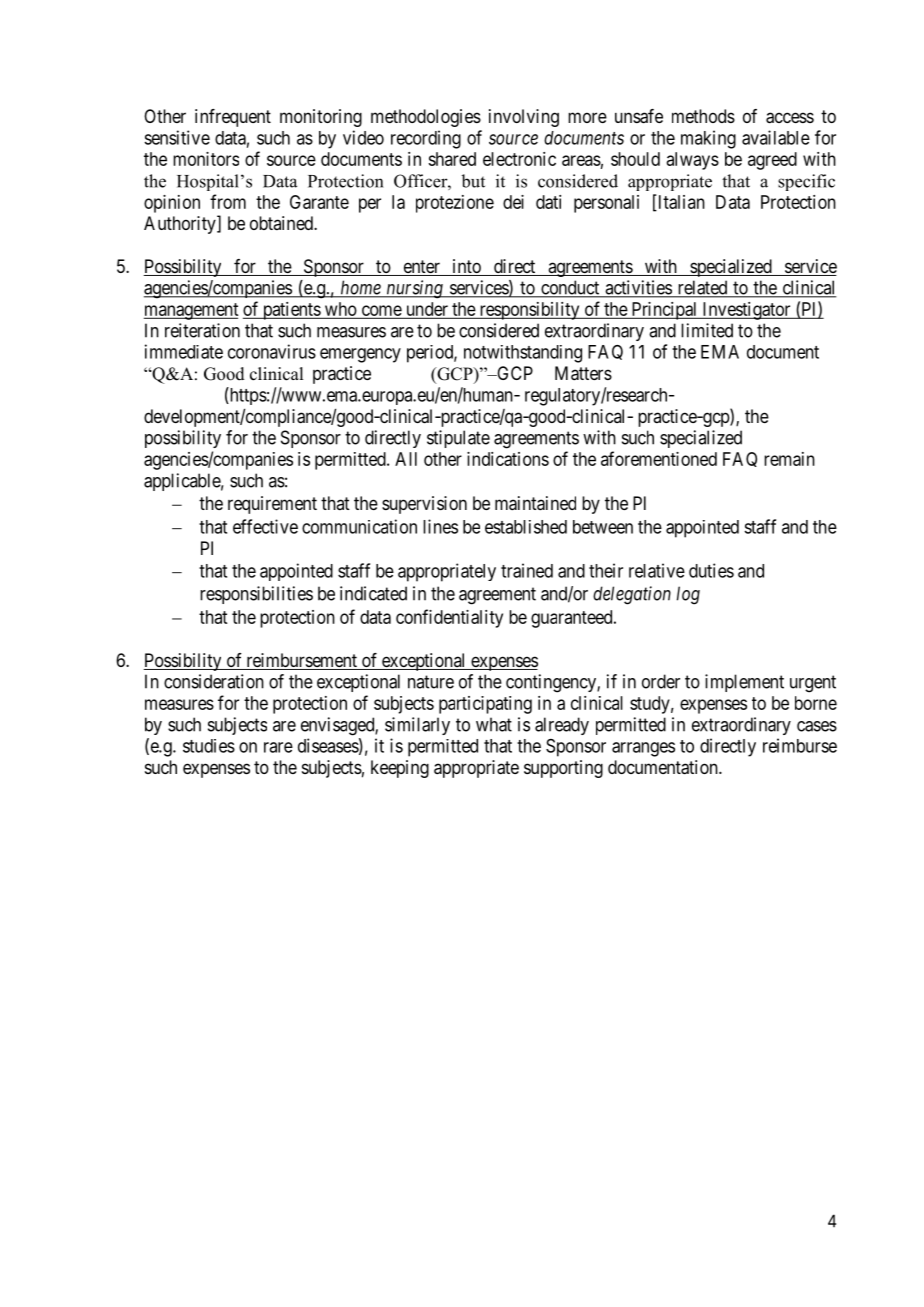 This screenshot has width=924, height=1307. I want to click on infrequent, so click(233, 118).
